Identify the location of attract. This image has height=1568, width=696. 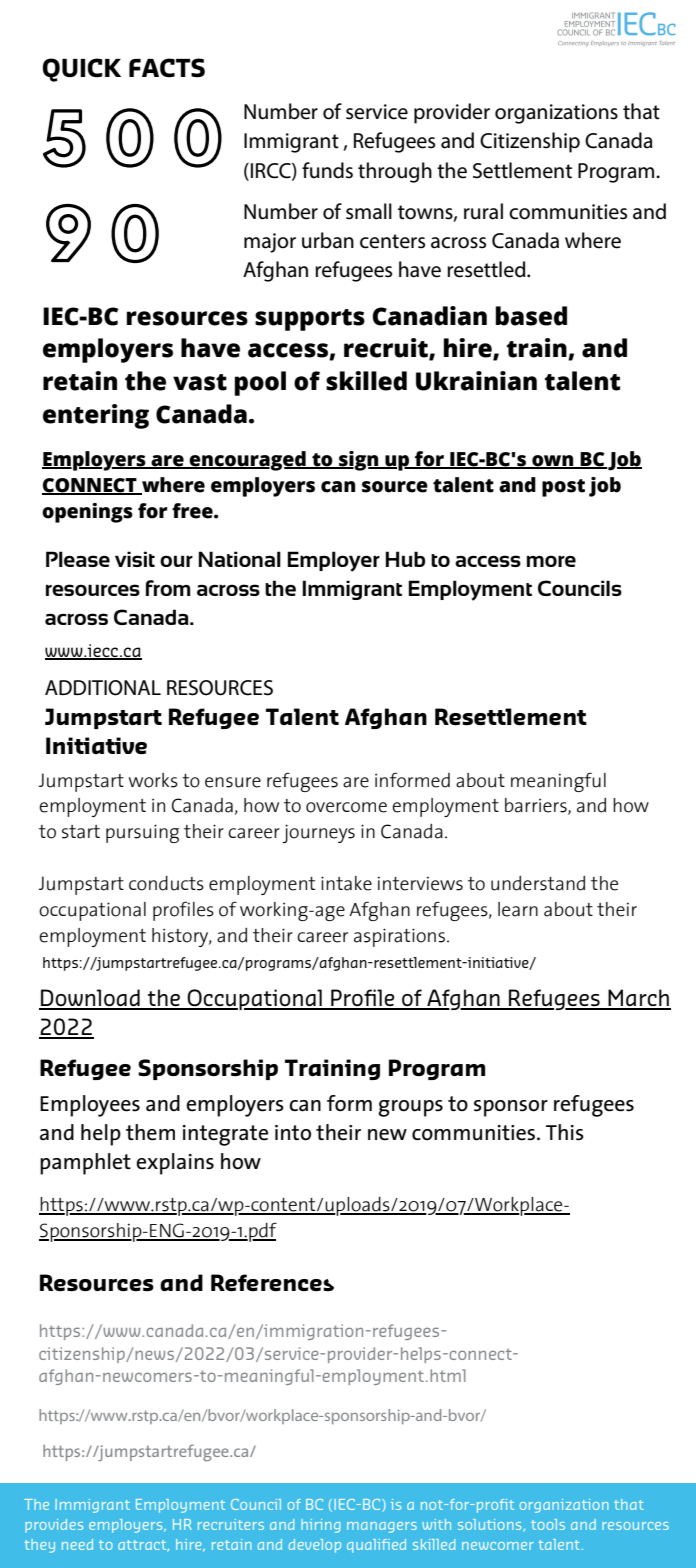
(143, 1546).
